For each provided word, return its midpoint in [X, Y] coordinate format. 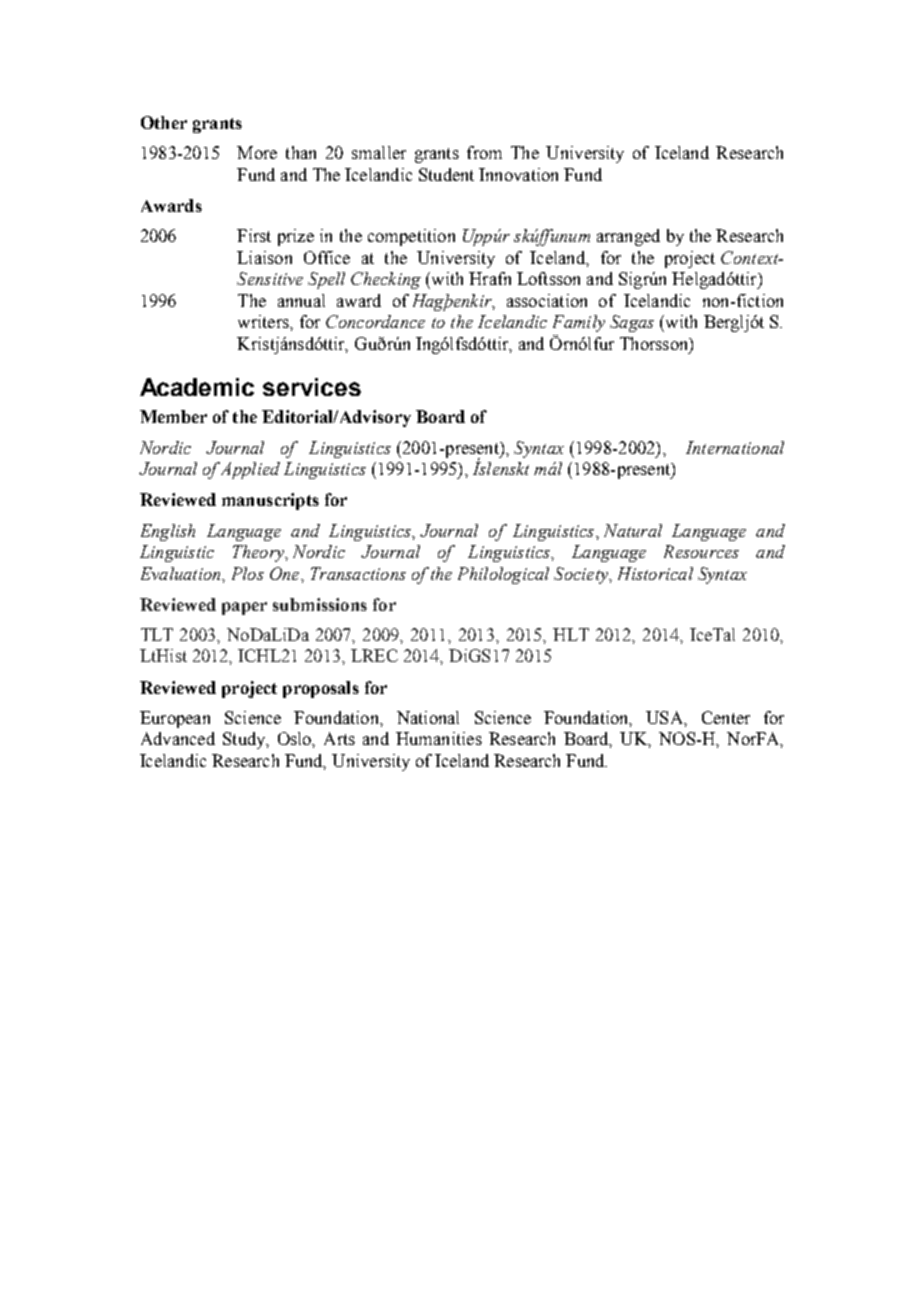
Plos [248, 573]
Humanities [439, 738]
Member [173, 416]
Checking [386, 280]
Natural [633, 530]
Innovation [518, 174]
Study [245, 740]
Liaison [264, 257]
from [484, 152]
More [257, 152]
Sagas [632, 323]
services [312, 387]
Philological [503, 575]
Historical [655, 573]
